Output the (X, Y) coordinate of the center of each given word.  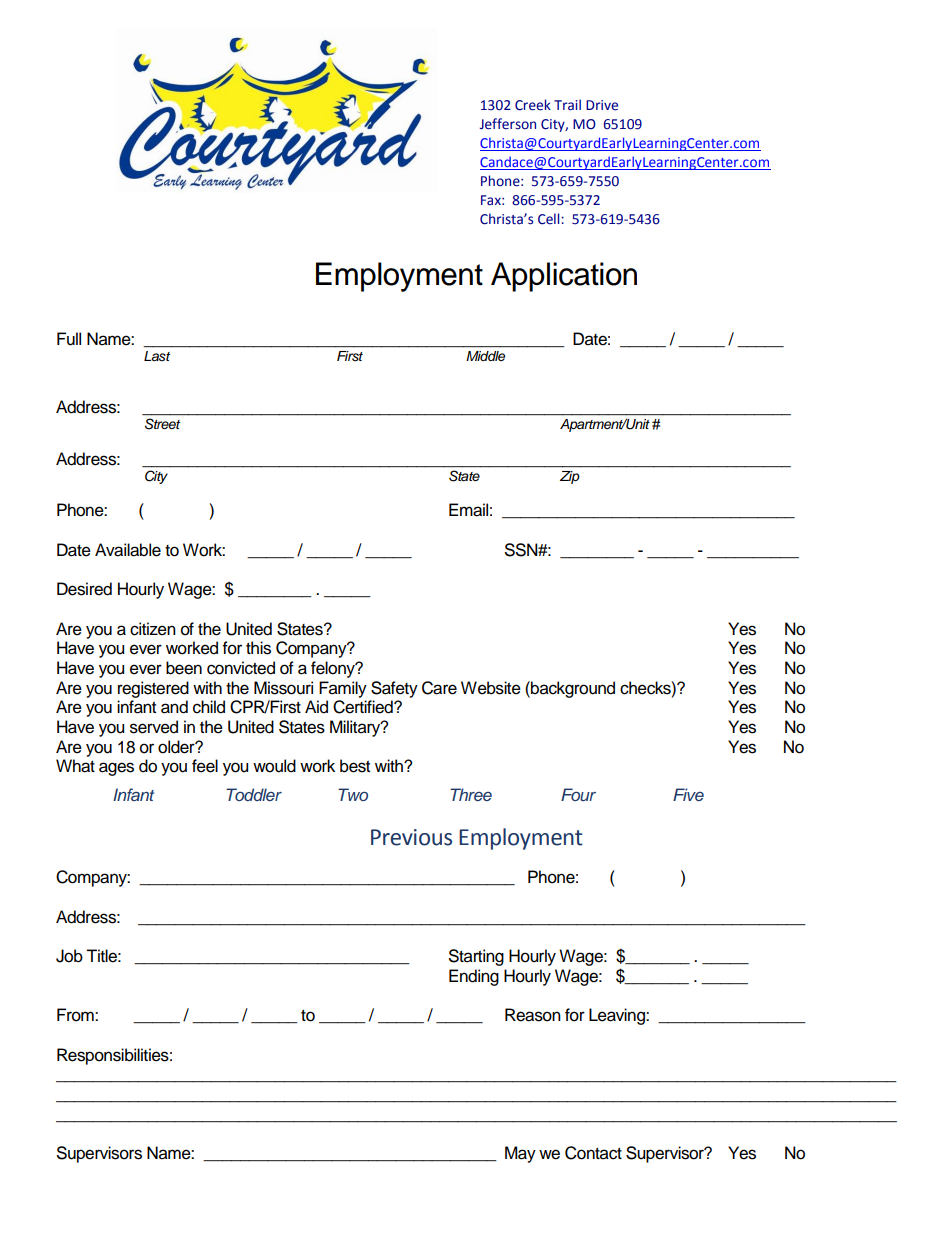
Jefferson (508, 124)
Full (69, 339)
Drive (602, 105)
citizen (153, 629)
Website (491, 688)
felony (334, 669)
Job (69, 956)
